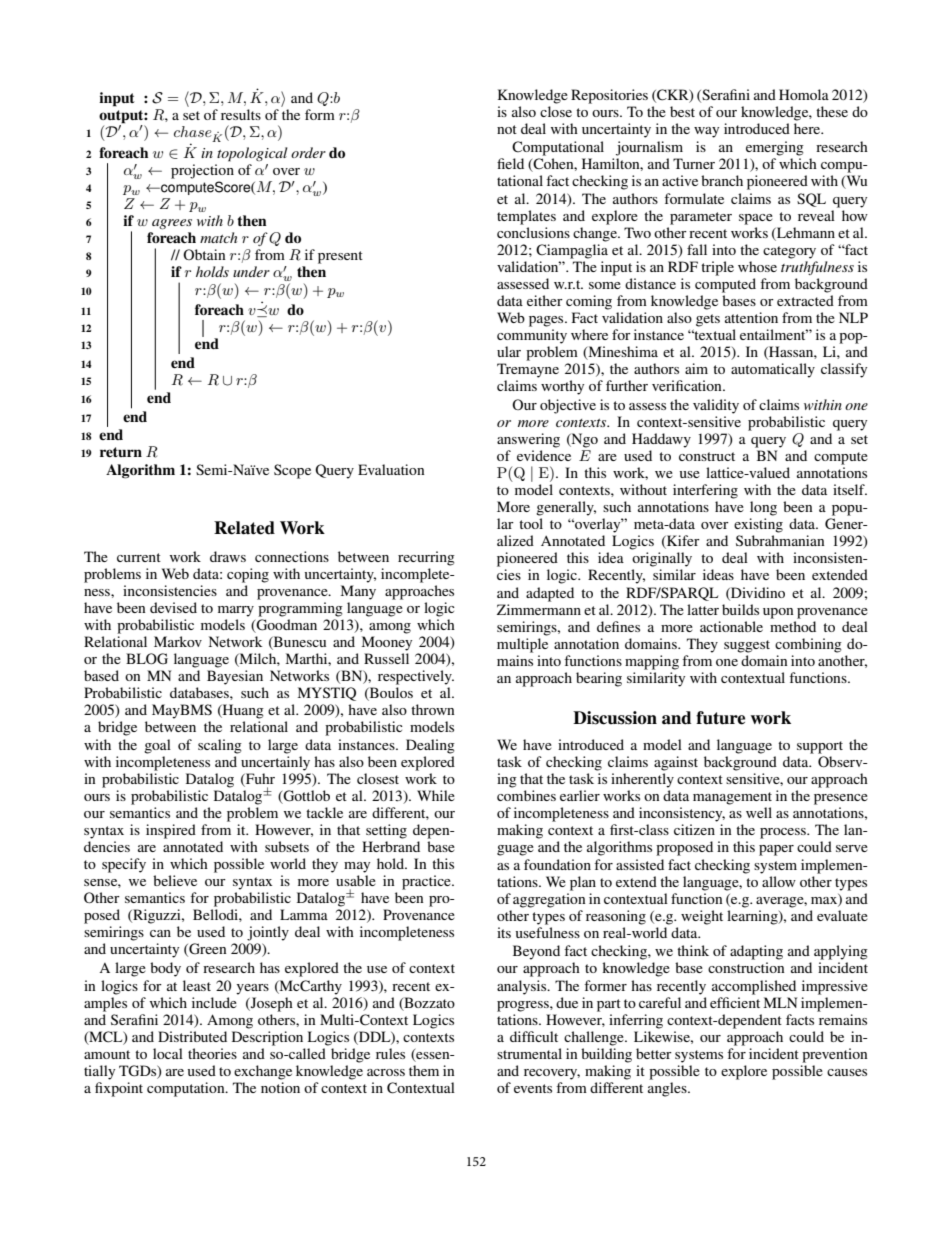 The image size is (952, 1233). I want to click on theories, so click(212, 1053).
